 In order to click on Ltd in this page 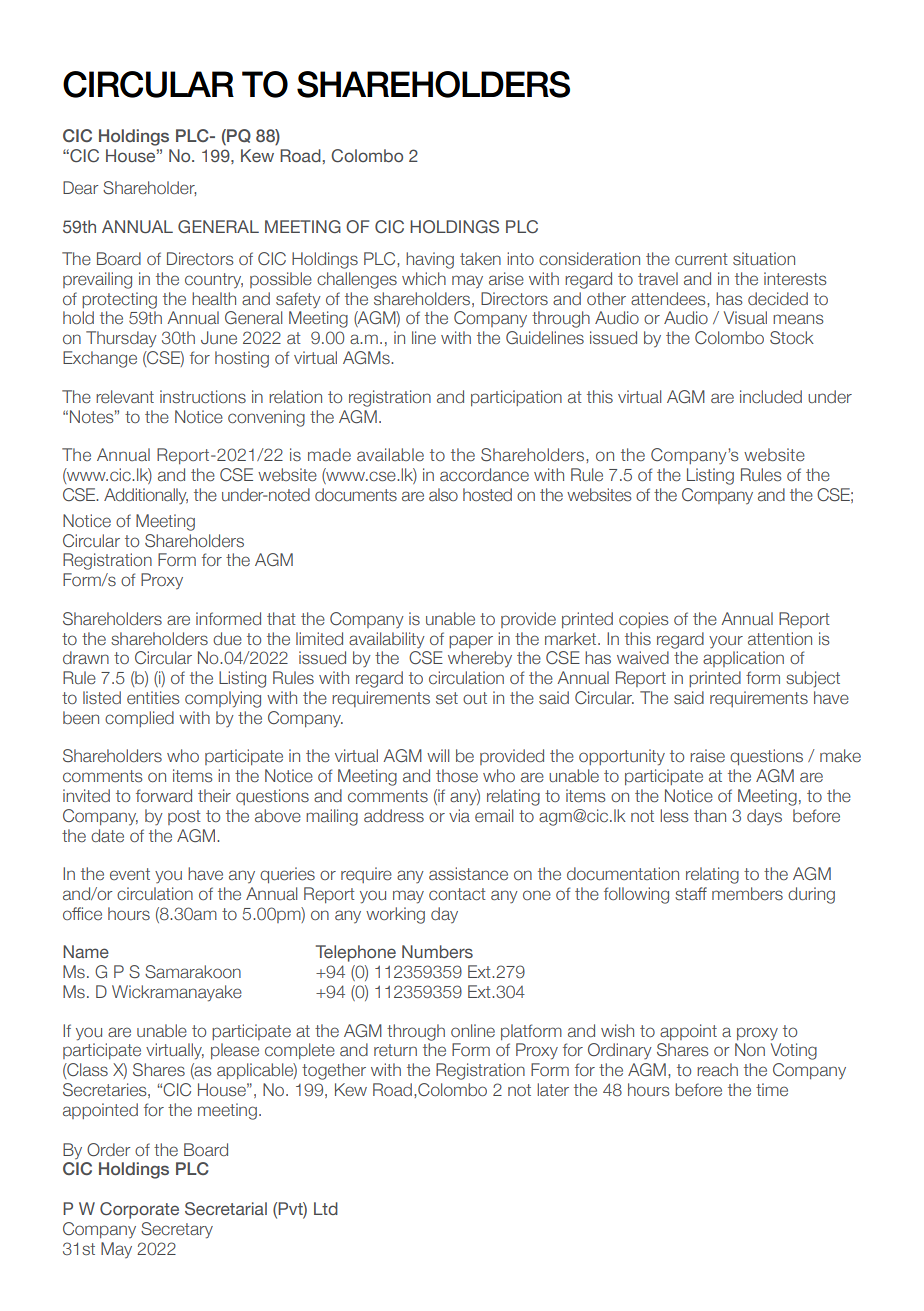, I will do `click(326, 1208)`.
